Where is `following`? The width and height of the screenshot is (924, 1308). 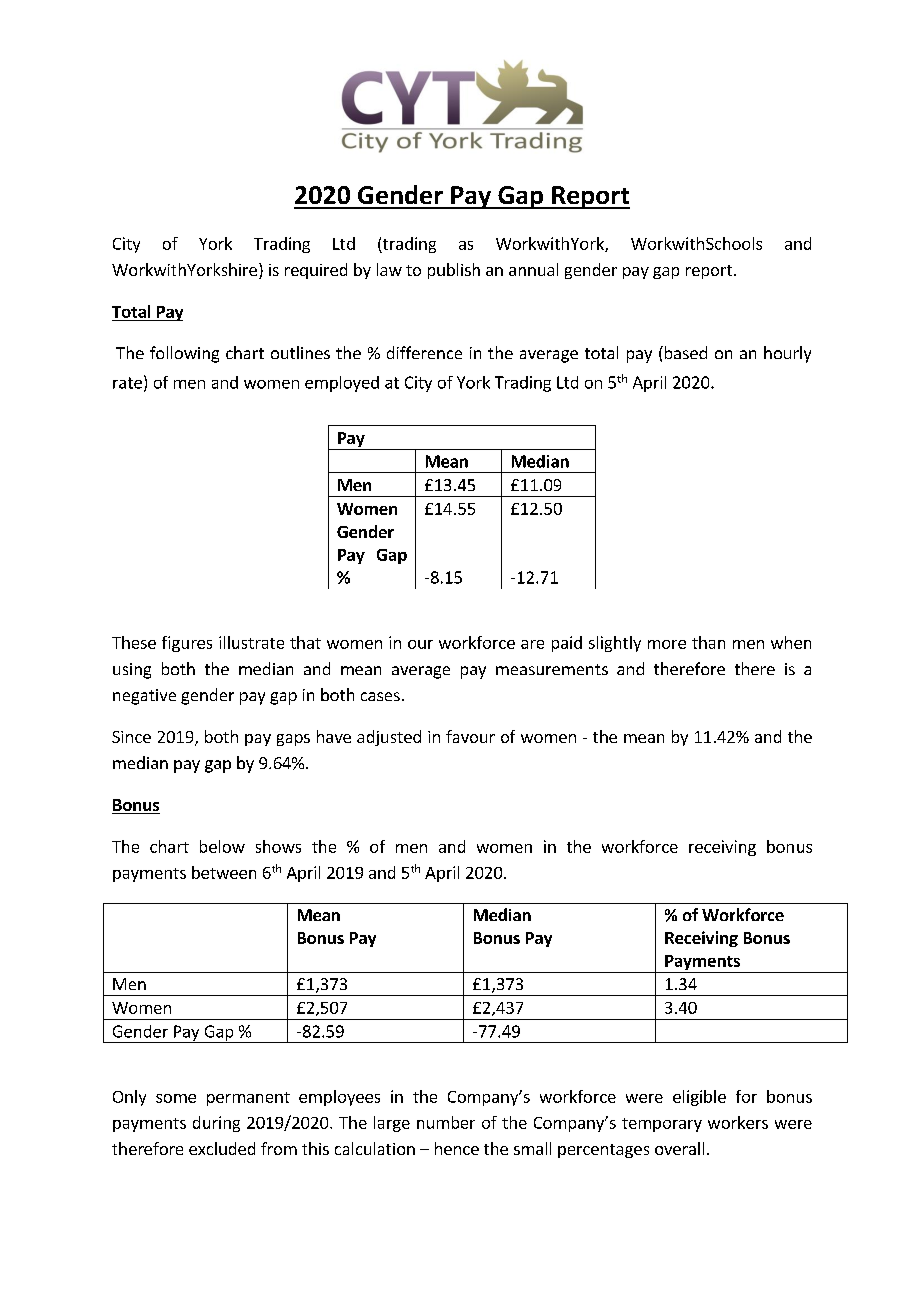 following is located at coordinates (184, 354).
